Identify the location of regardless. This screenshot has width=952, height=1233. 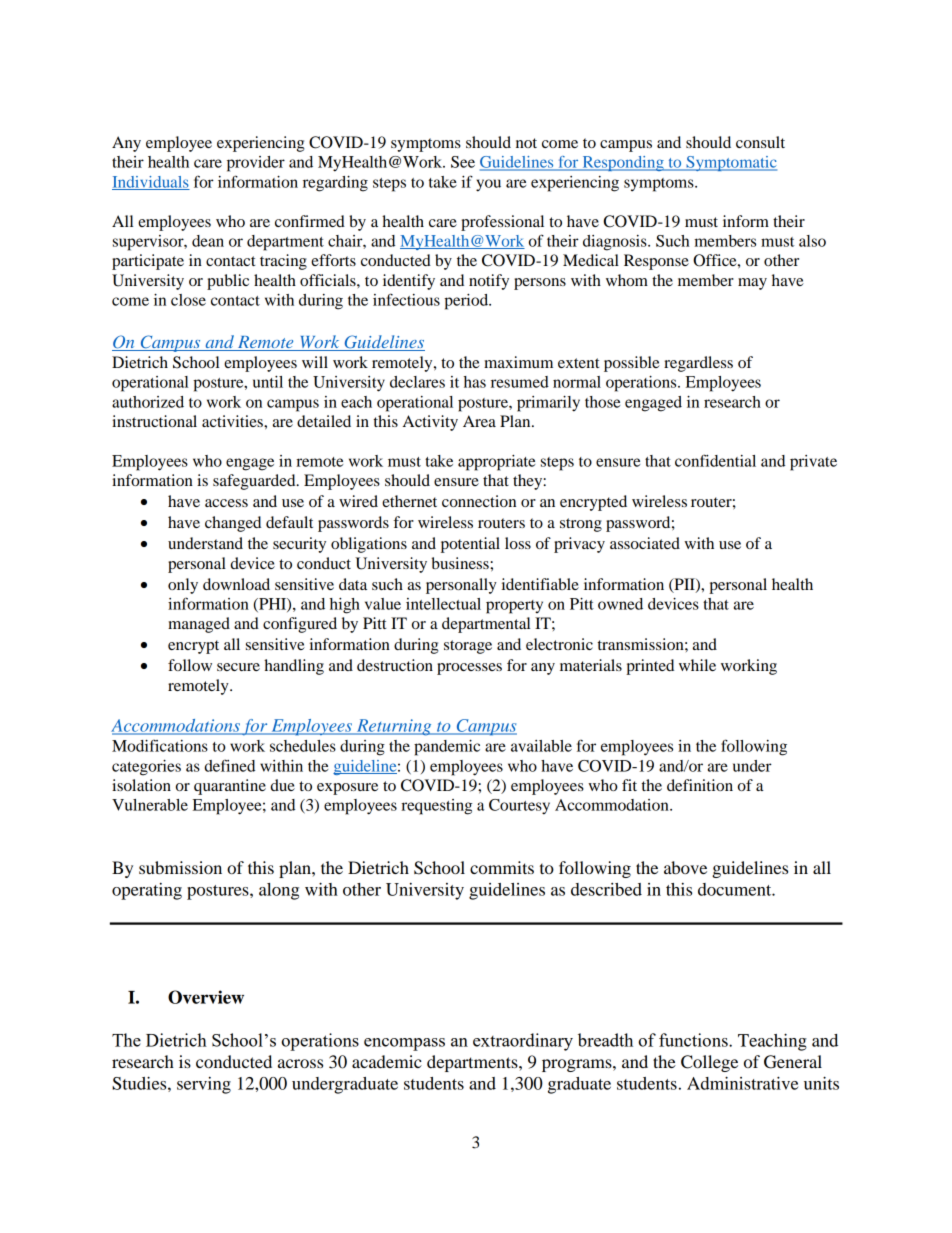
(698, 364).
